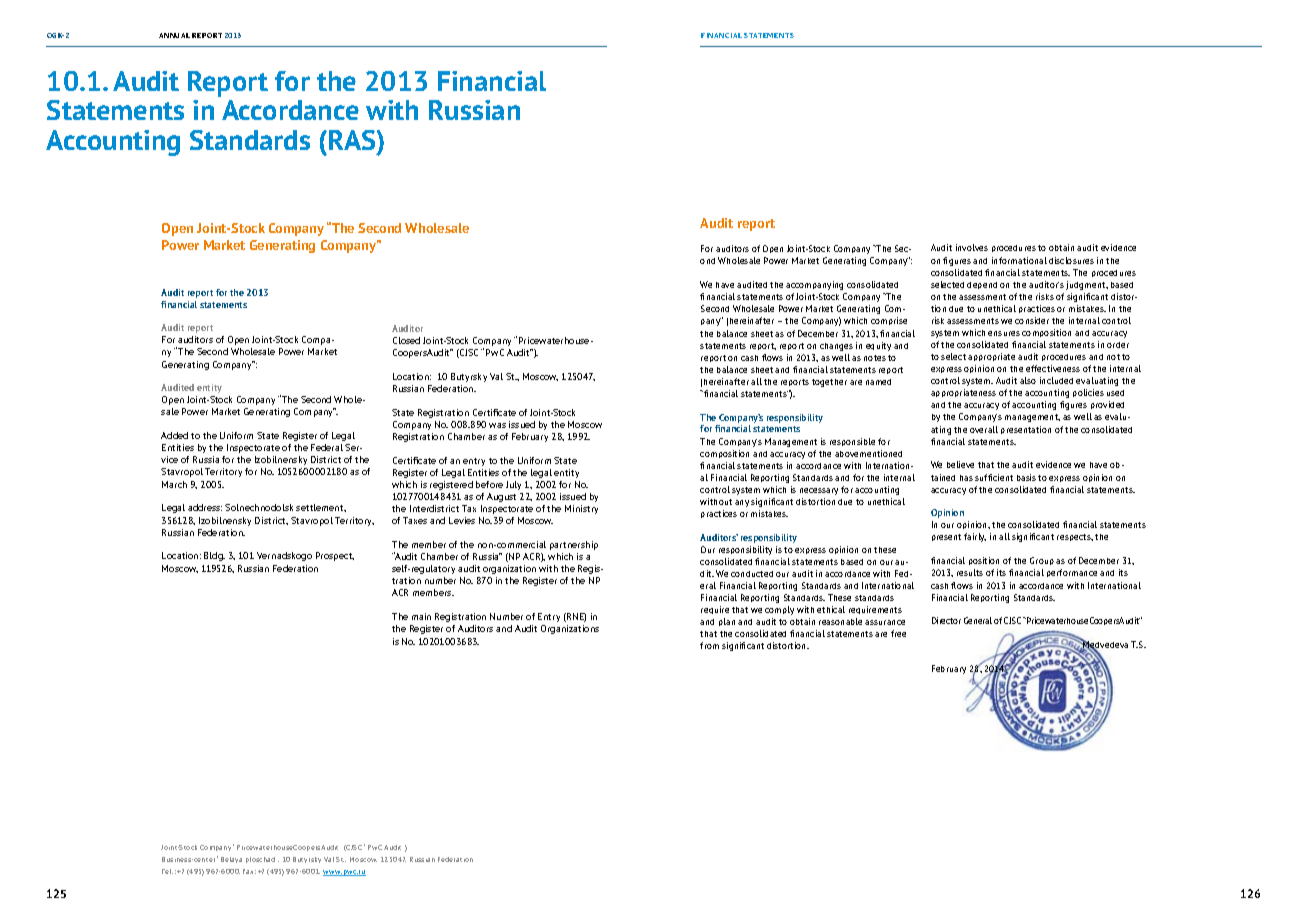 This screenshot has width=1308, height=924. Describe the element at coordinates (335, 556) in the screenshot. I see `Prospect` at that location.
